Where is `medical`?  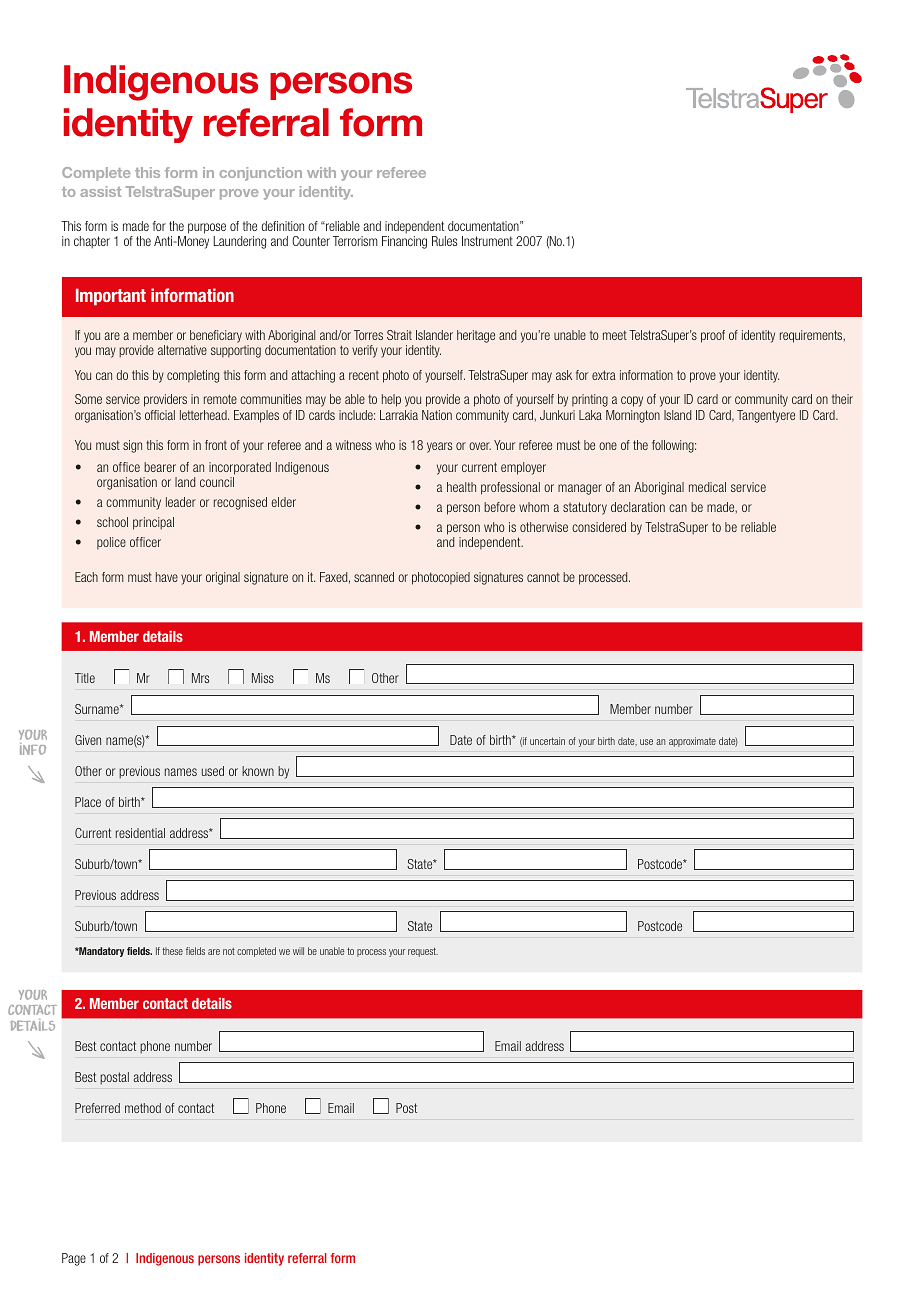
medical is located at coordinates (707, 487).
